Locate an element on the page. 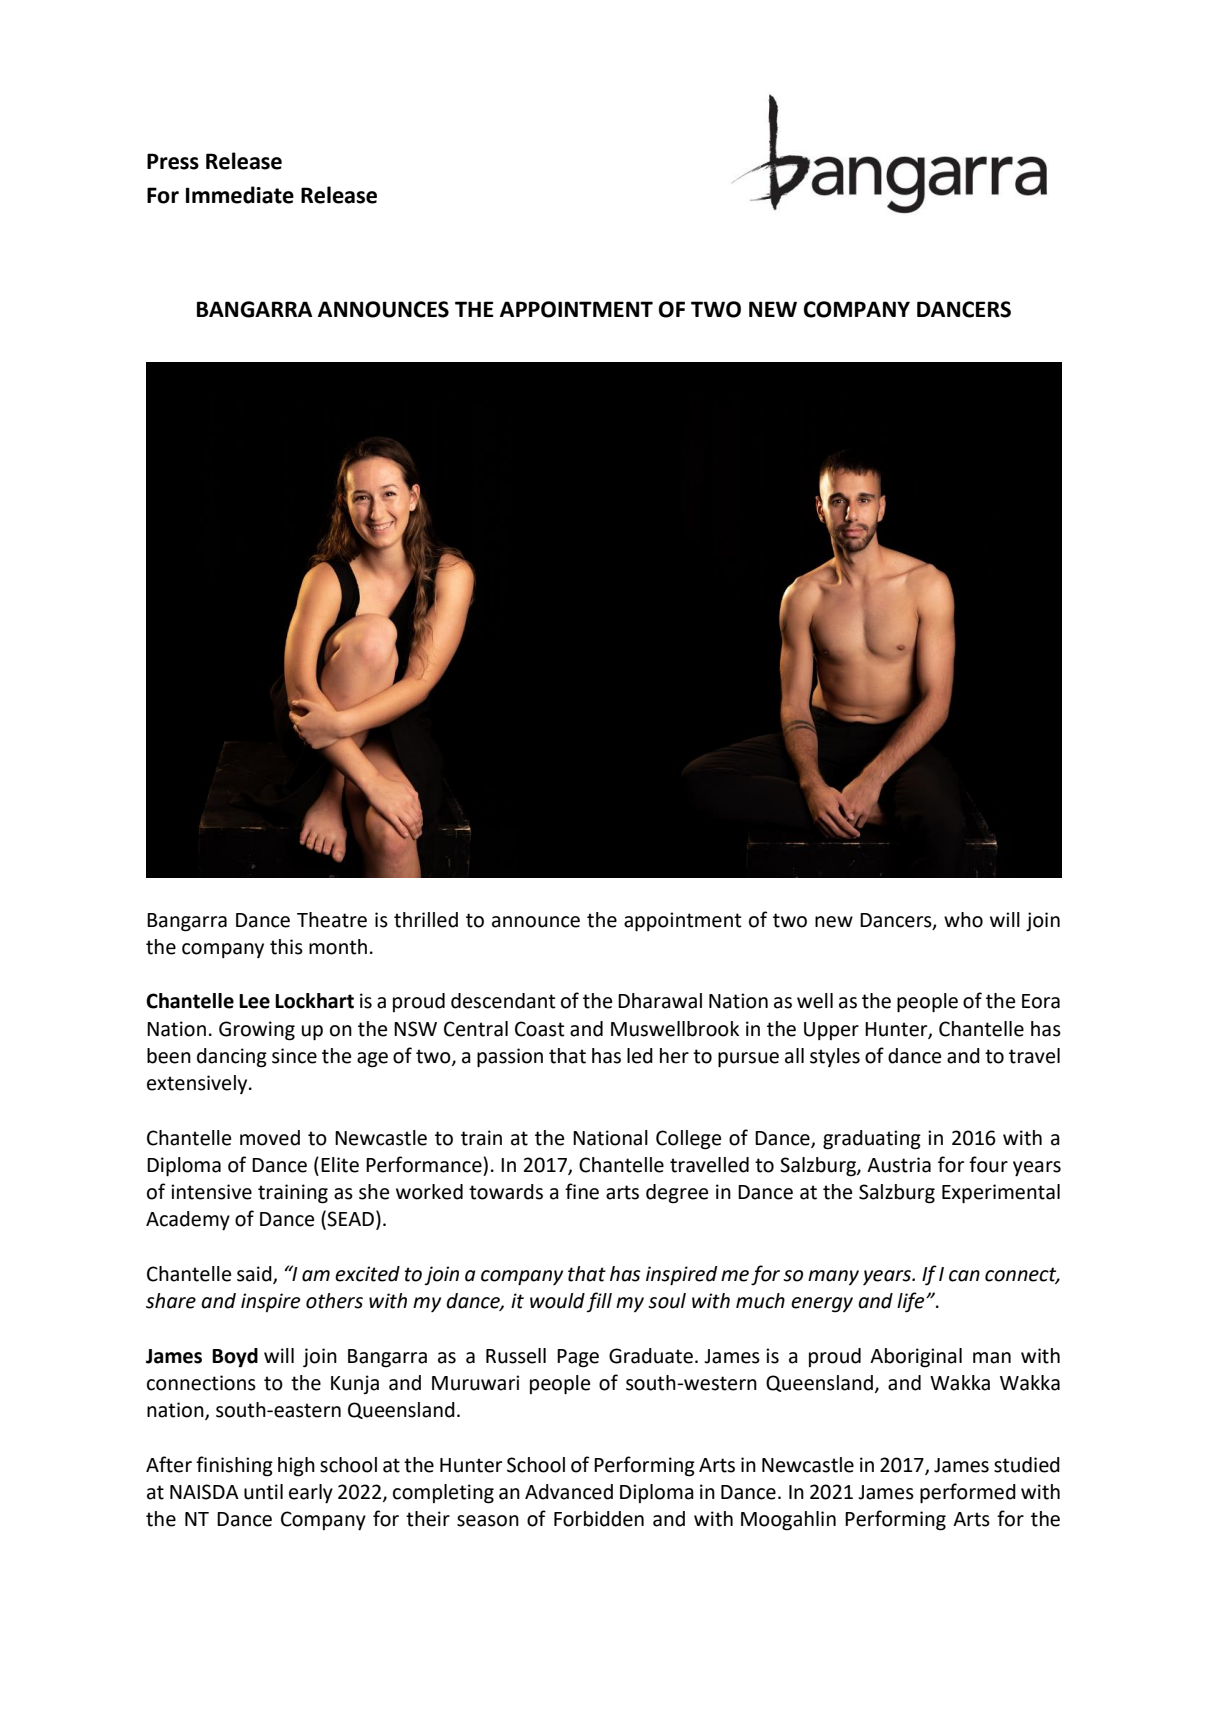 The height and width of the page is (1709, 1207). Upper is located at coordinates (831, 1031).
